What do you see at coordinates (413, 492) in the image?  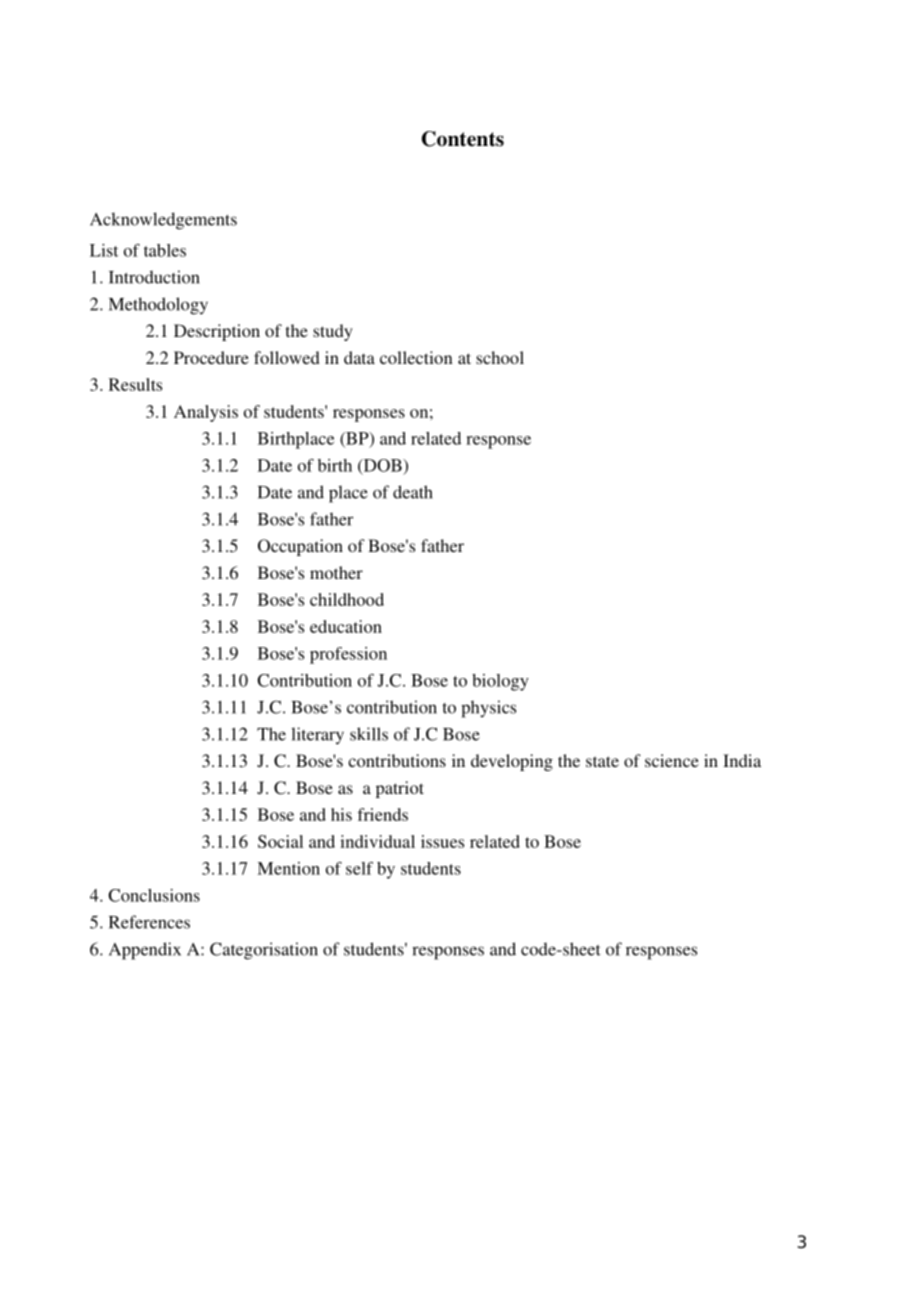 I see `death` at bounding box center [413, 492].
